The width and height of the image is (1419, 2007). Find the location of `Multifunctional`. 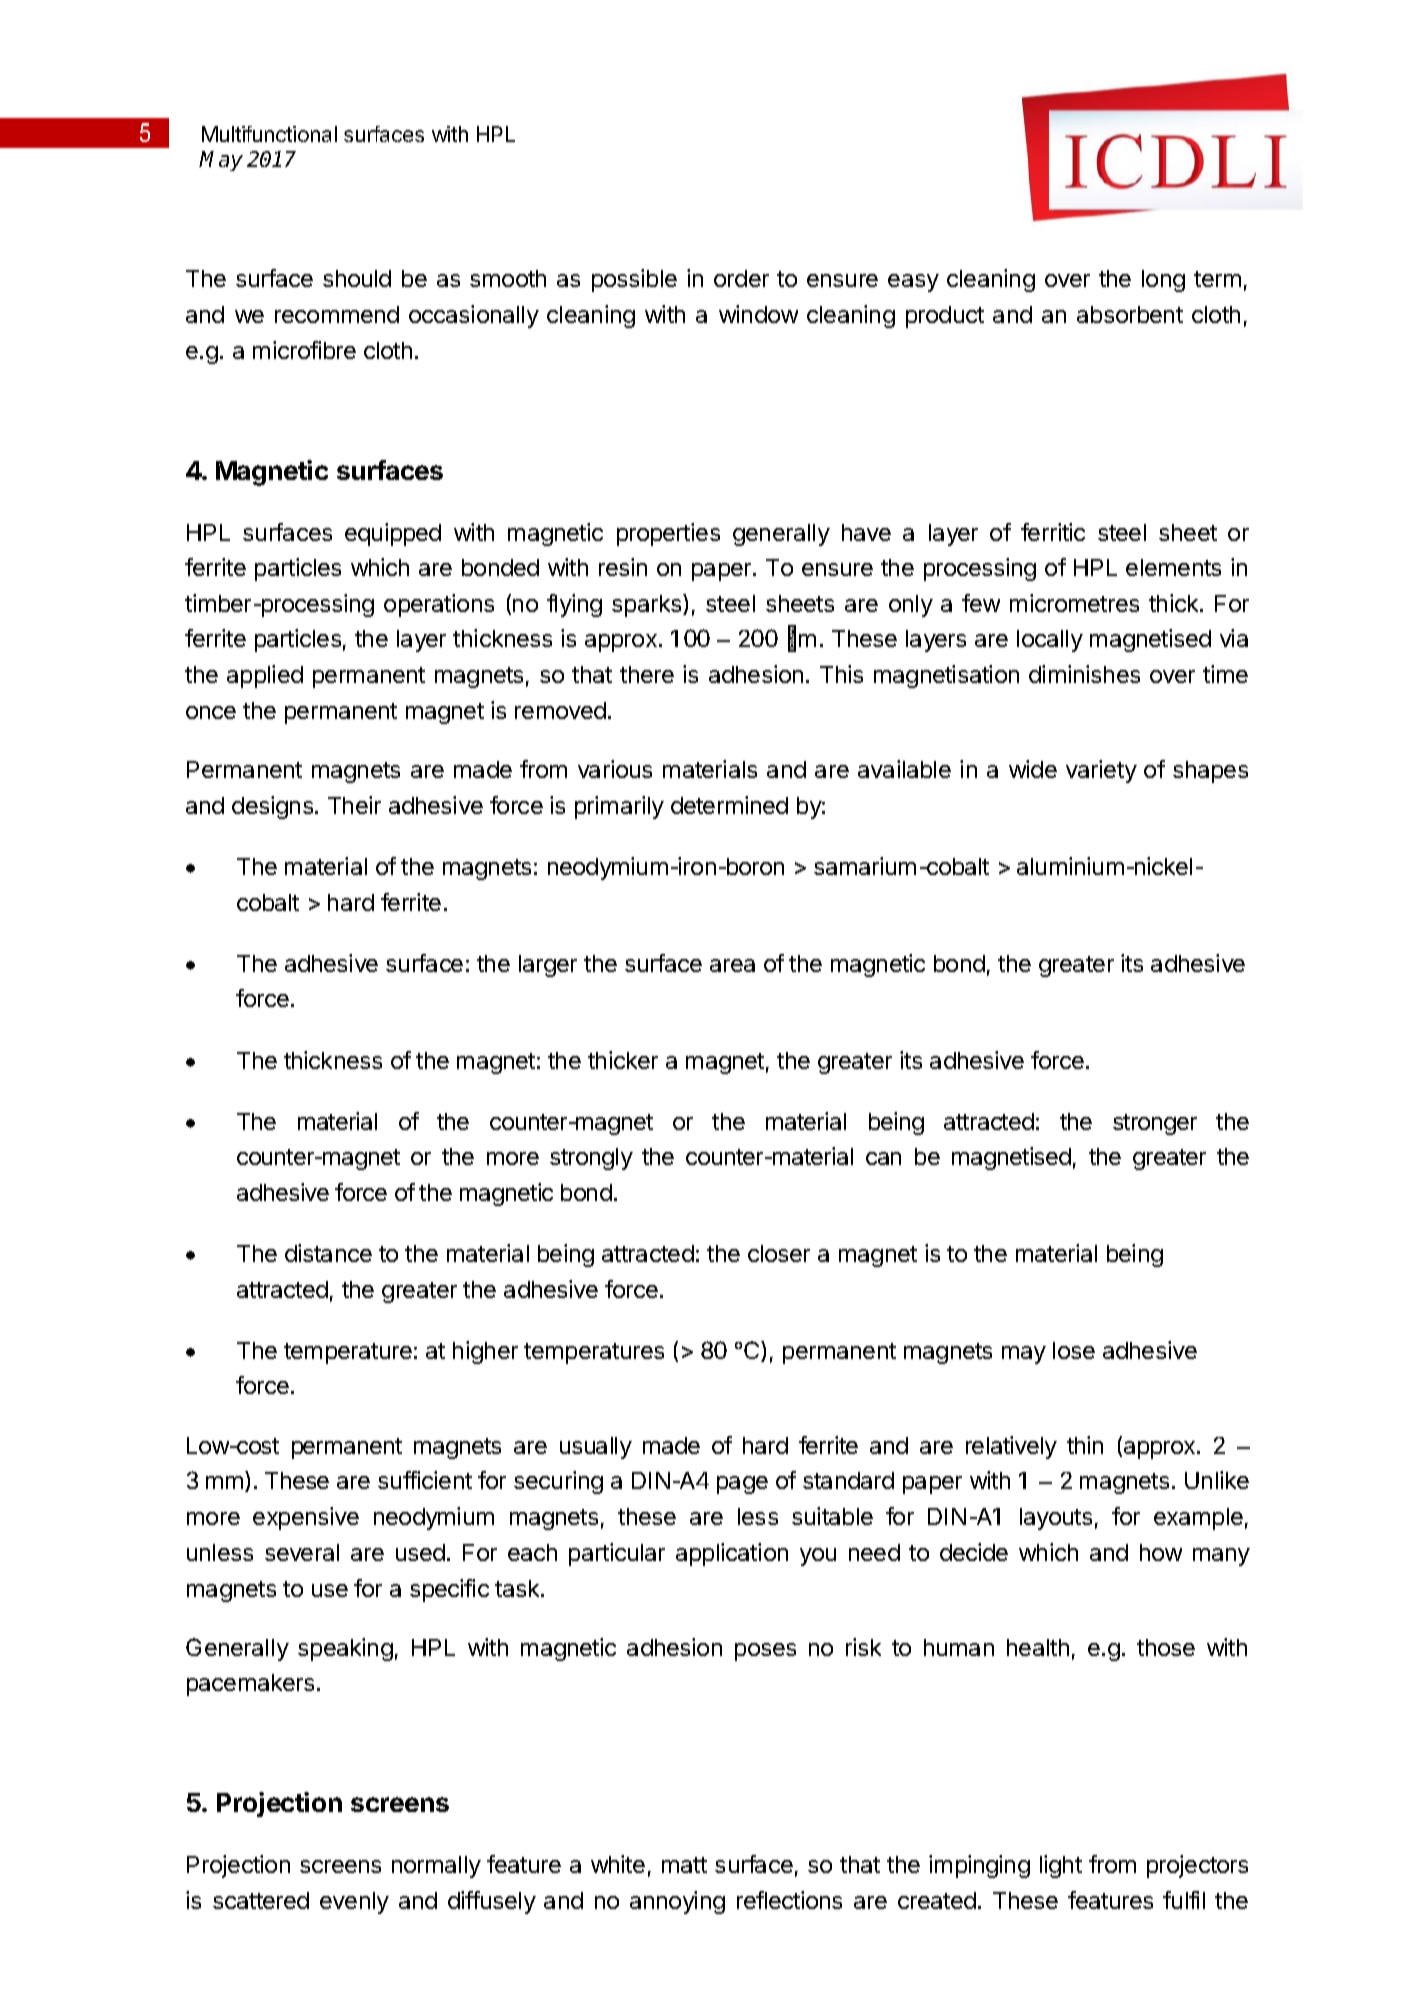

Multifunctional is located at coordinates (269, 134).
